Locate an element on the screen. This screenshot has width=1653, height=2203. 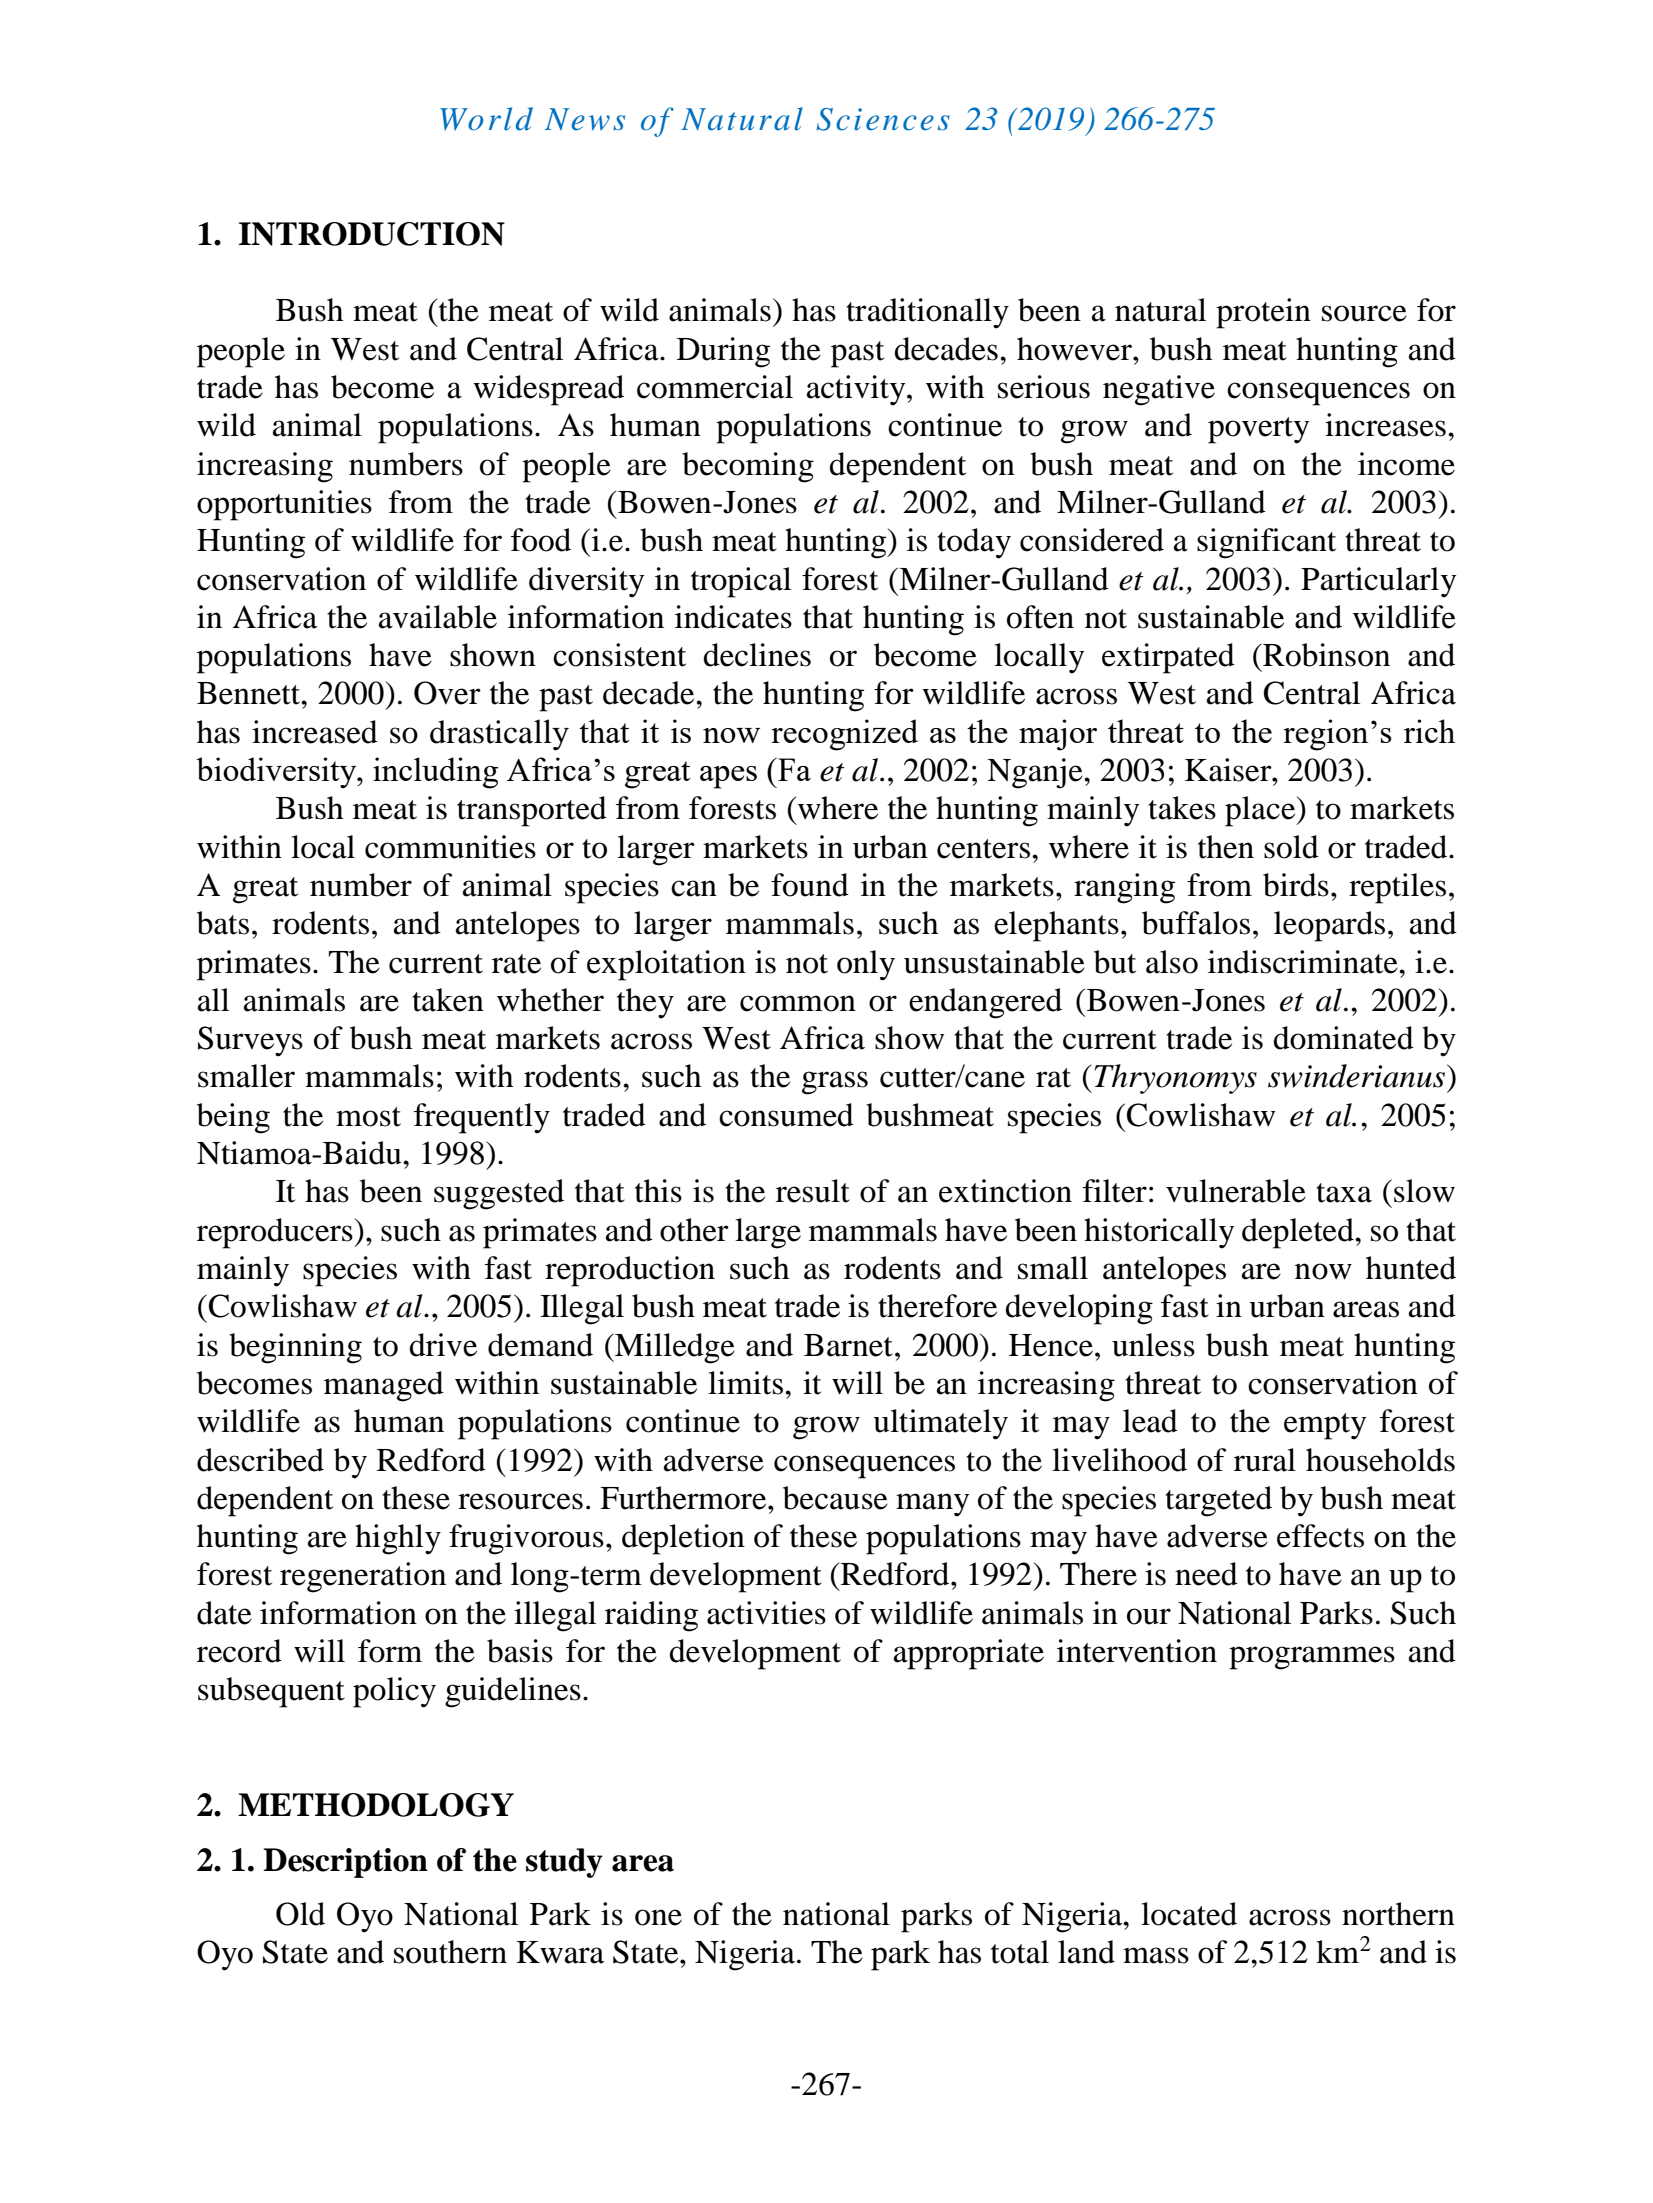
increased is located at coordinates (315, 732).
